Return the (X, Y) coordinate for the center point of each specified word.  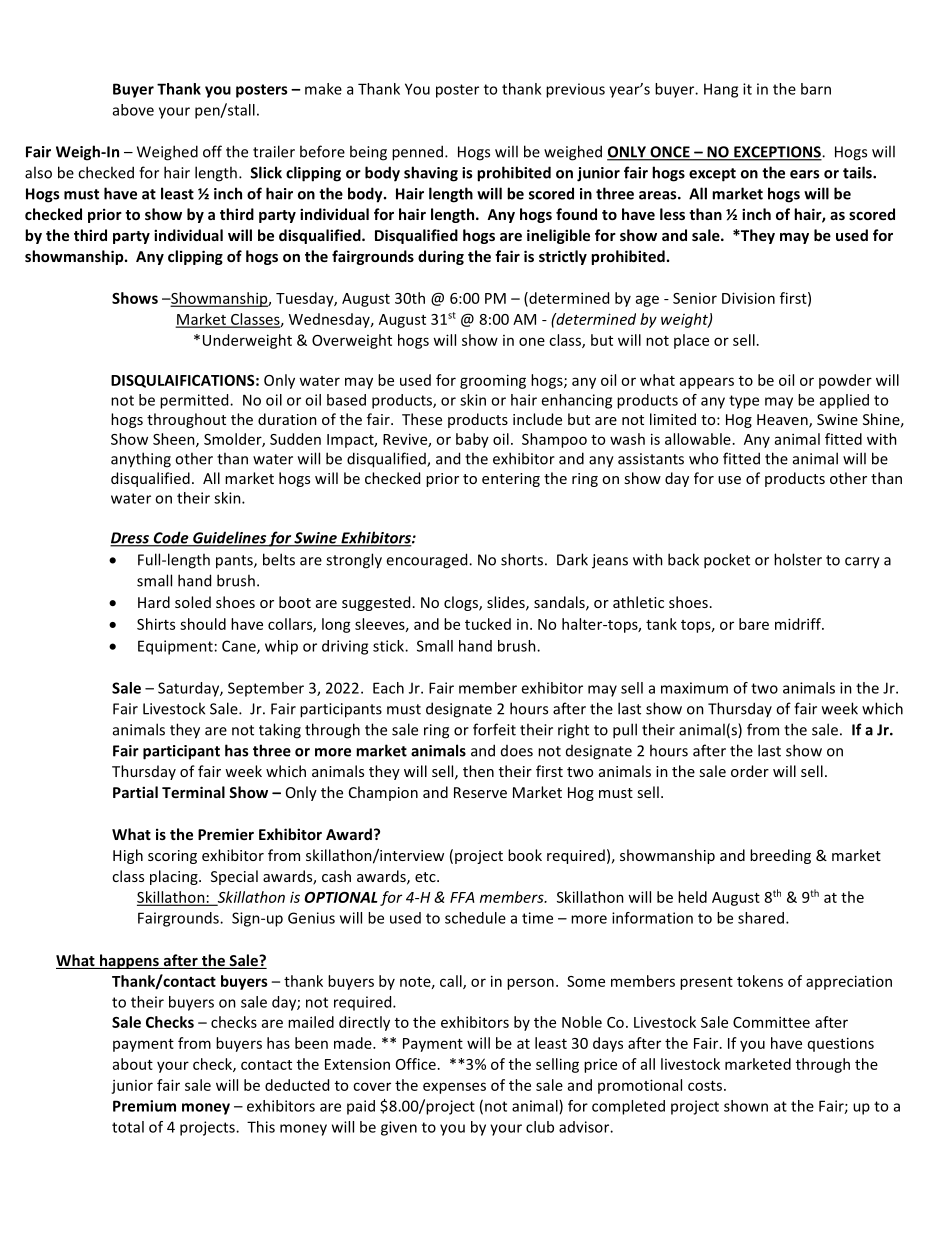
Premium (144, 1106)
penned (417, 153)
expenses (454, 1088)
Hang (721, 90)
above (133, 110)
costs (706, 1086)
